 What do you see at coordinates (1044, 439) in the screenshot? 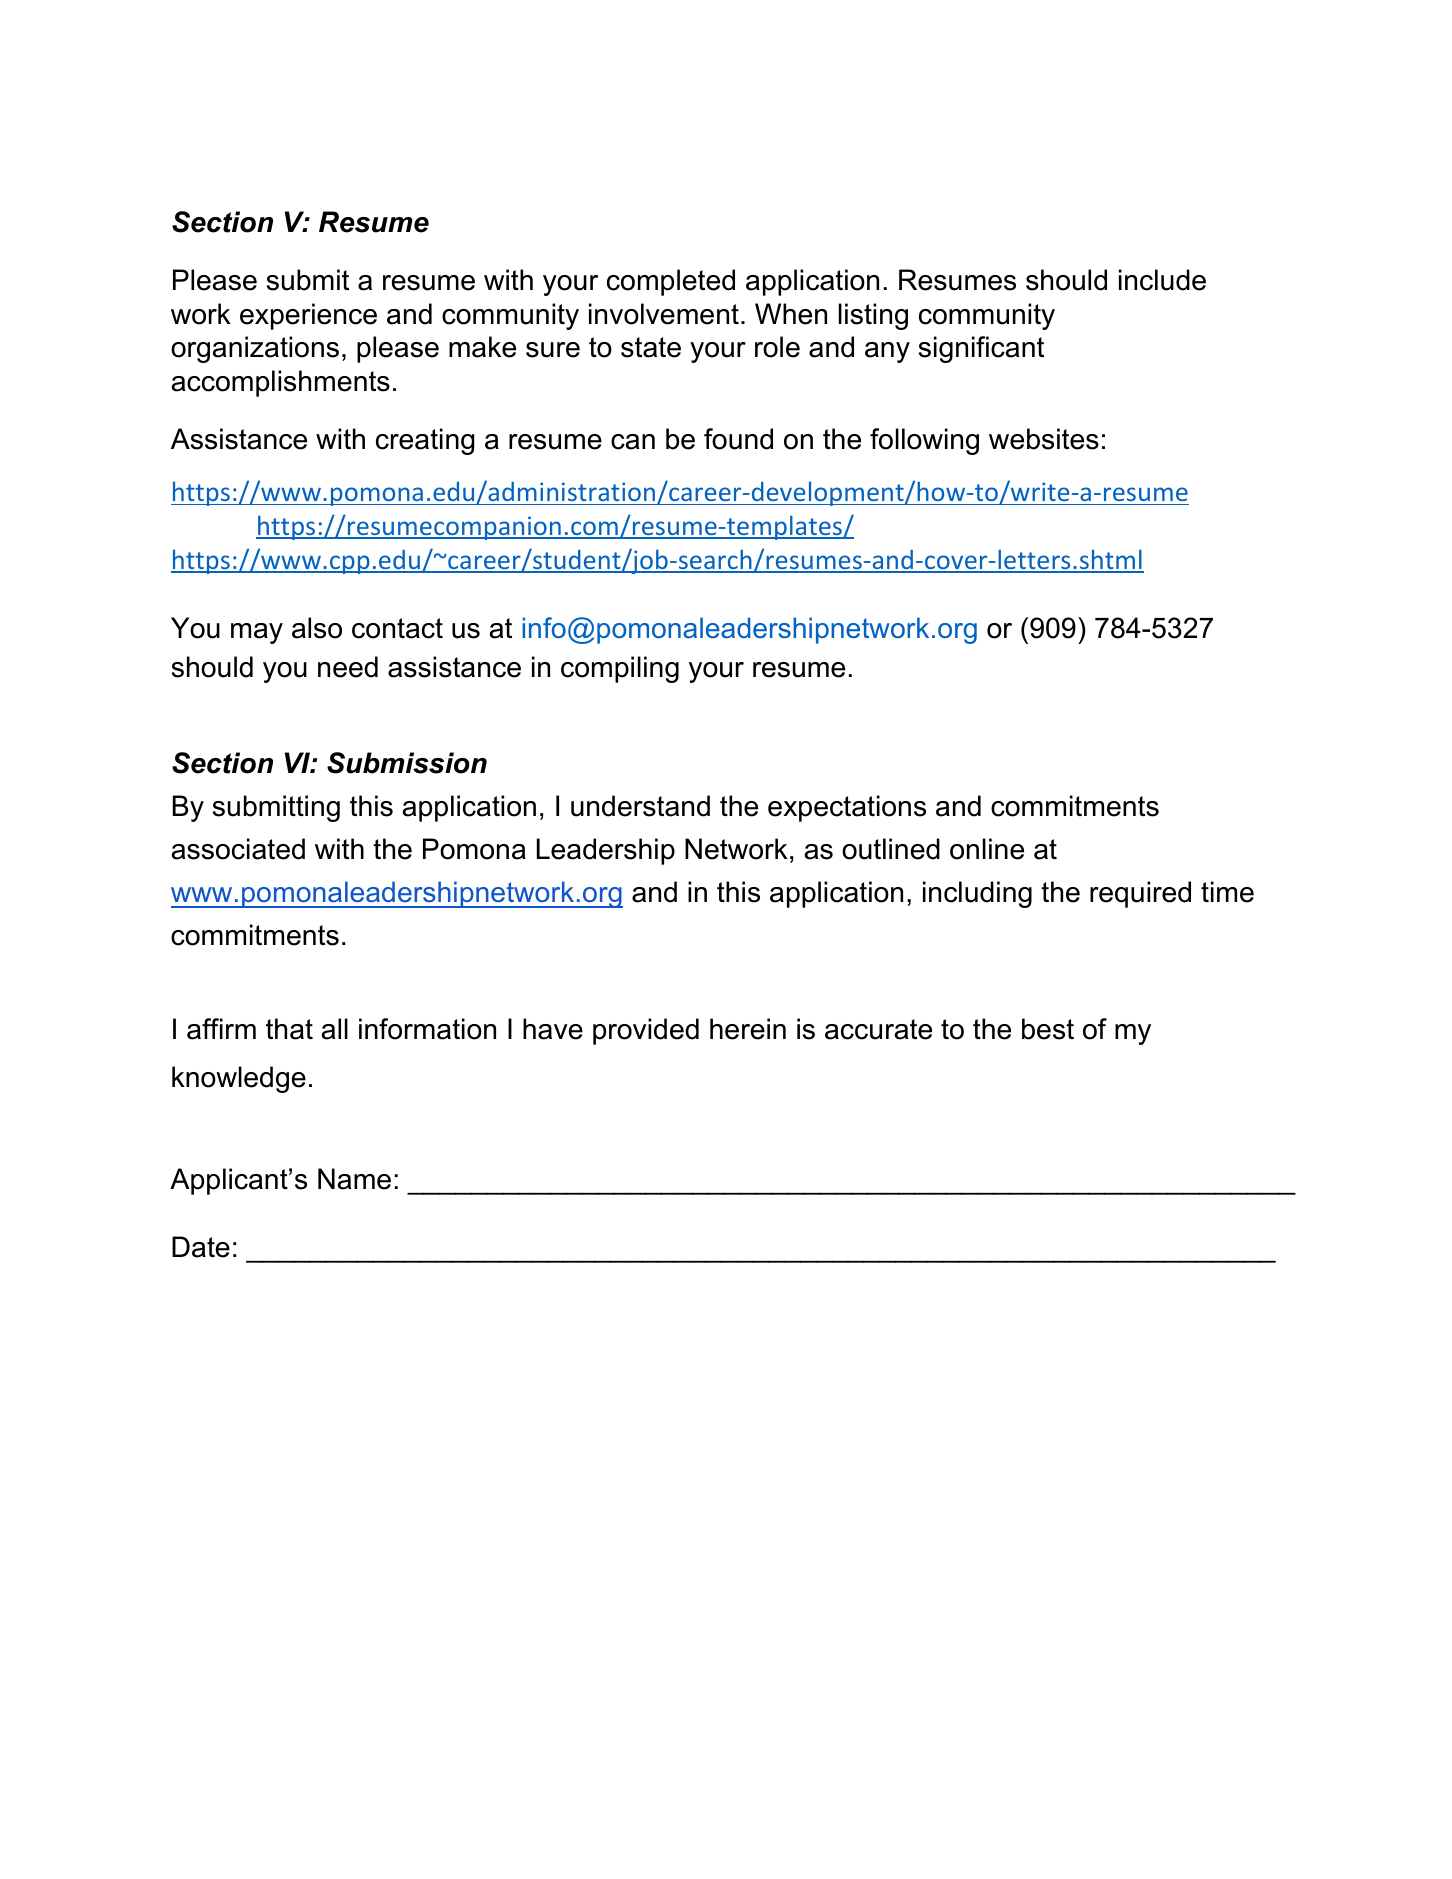
I see `websites` at bounding box center [1044, 439].
